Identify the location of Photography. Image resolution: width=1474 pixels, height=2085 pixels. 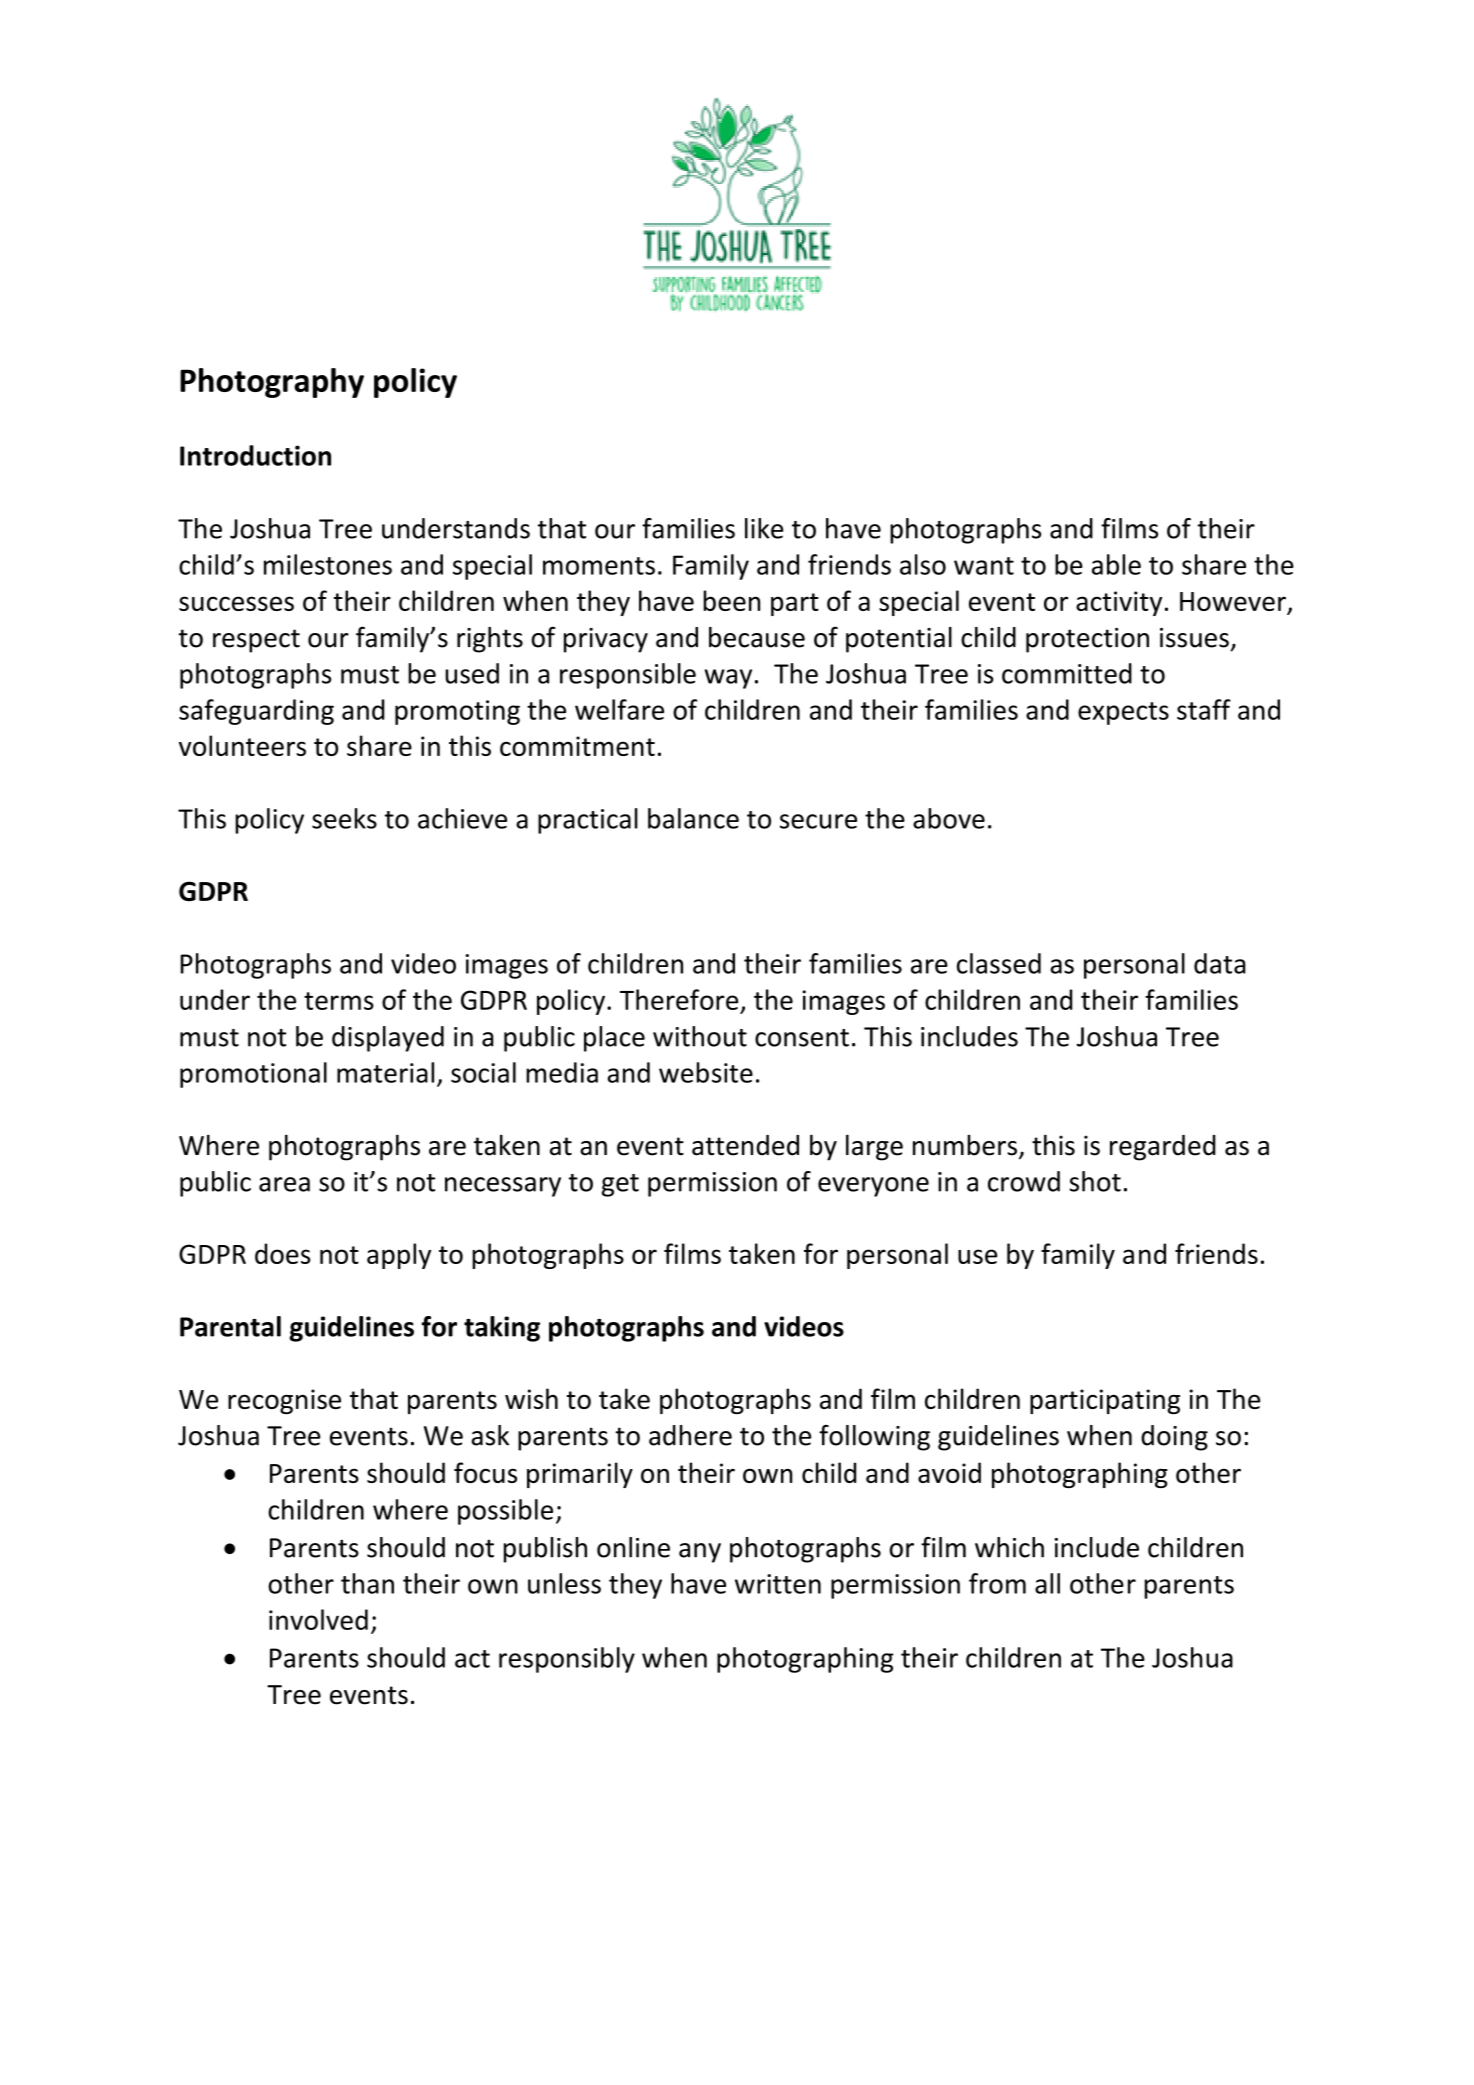
(272, 383).
